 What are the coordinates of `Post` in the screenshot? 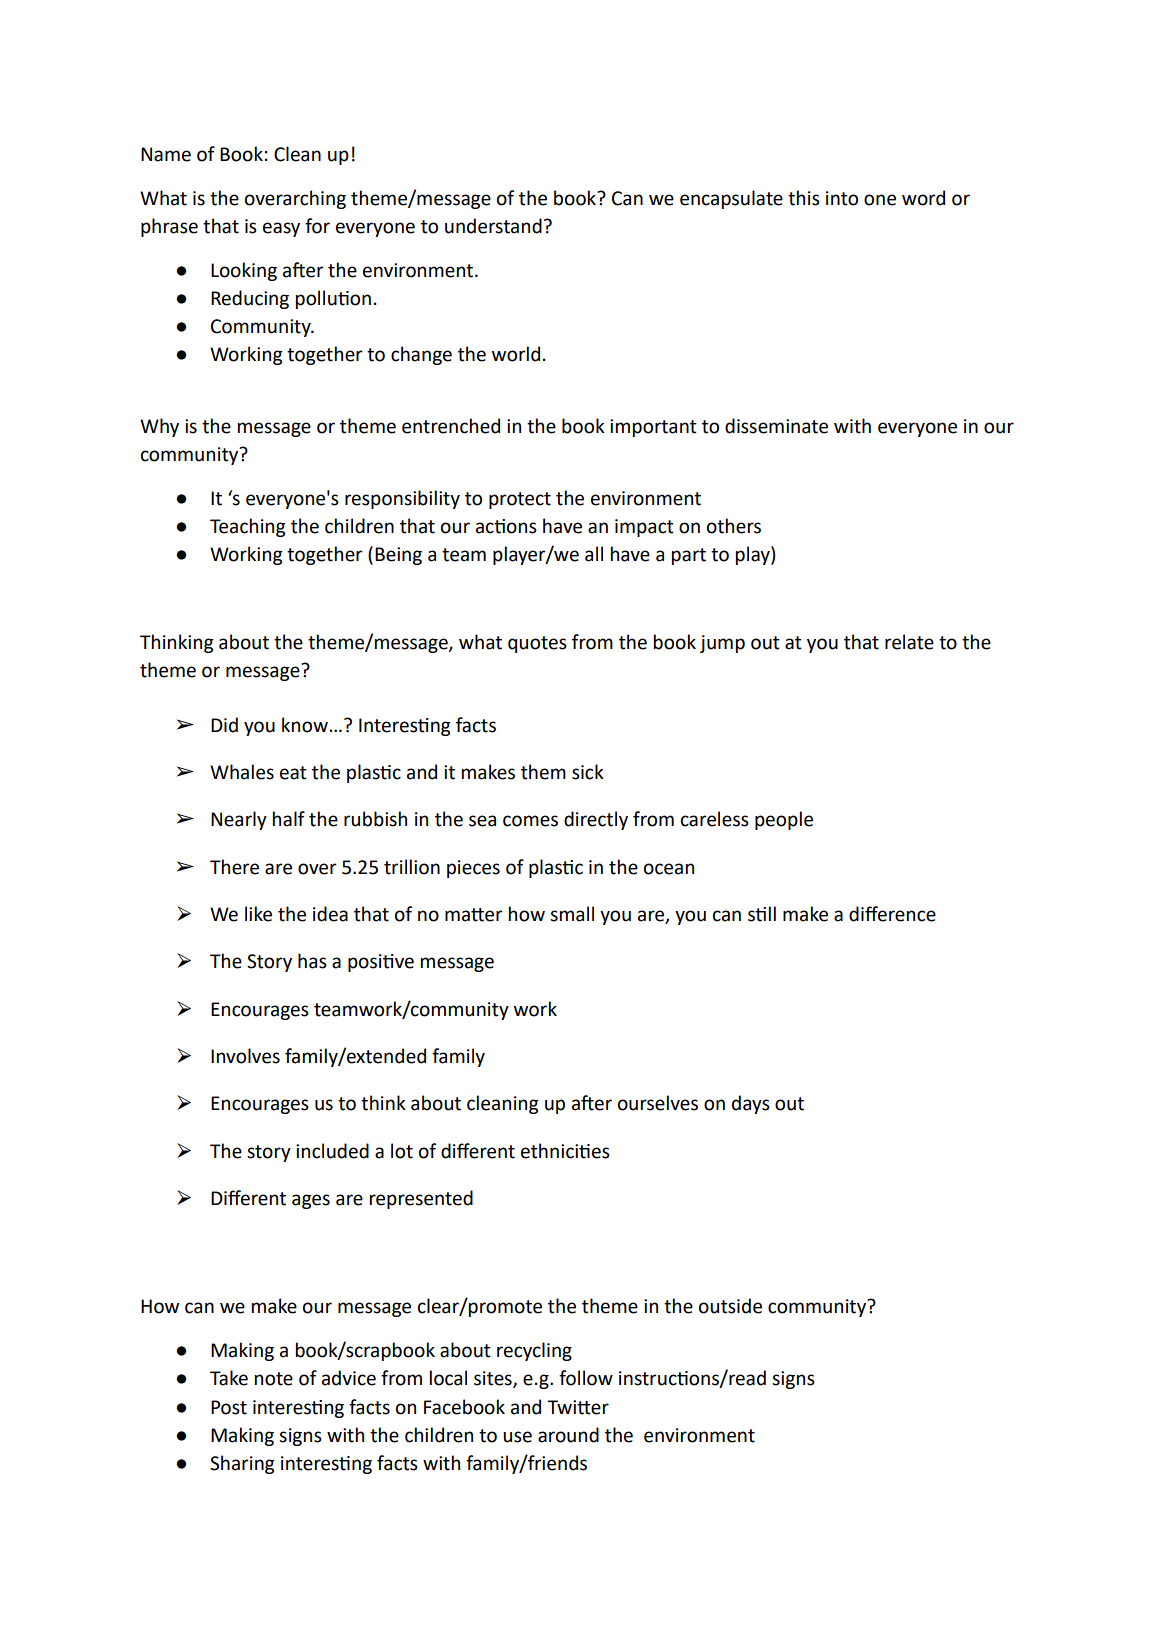 It's located at (229, 1407).
